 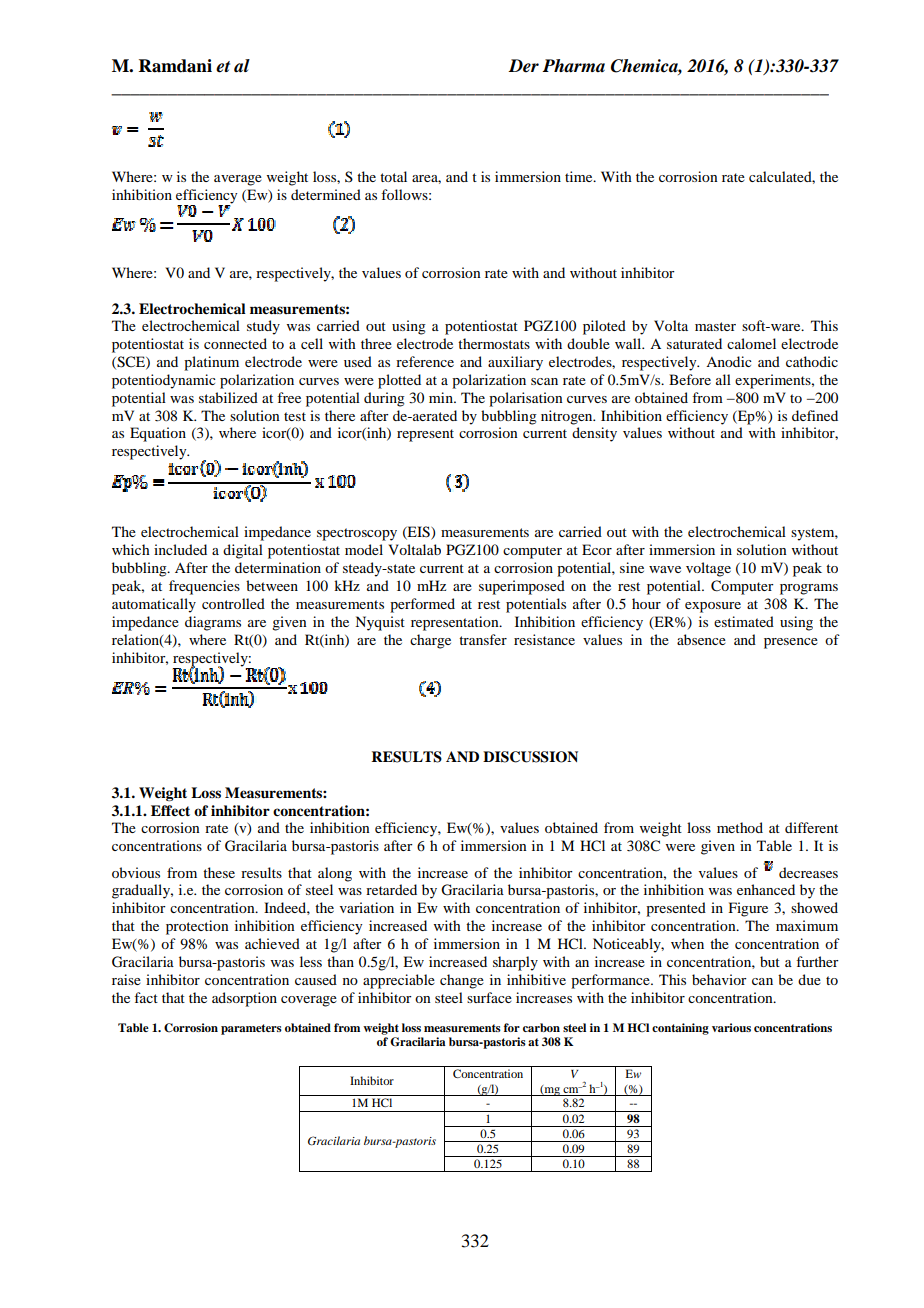 I want to click on diagrams, so click(x=213, y=623).
